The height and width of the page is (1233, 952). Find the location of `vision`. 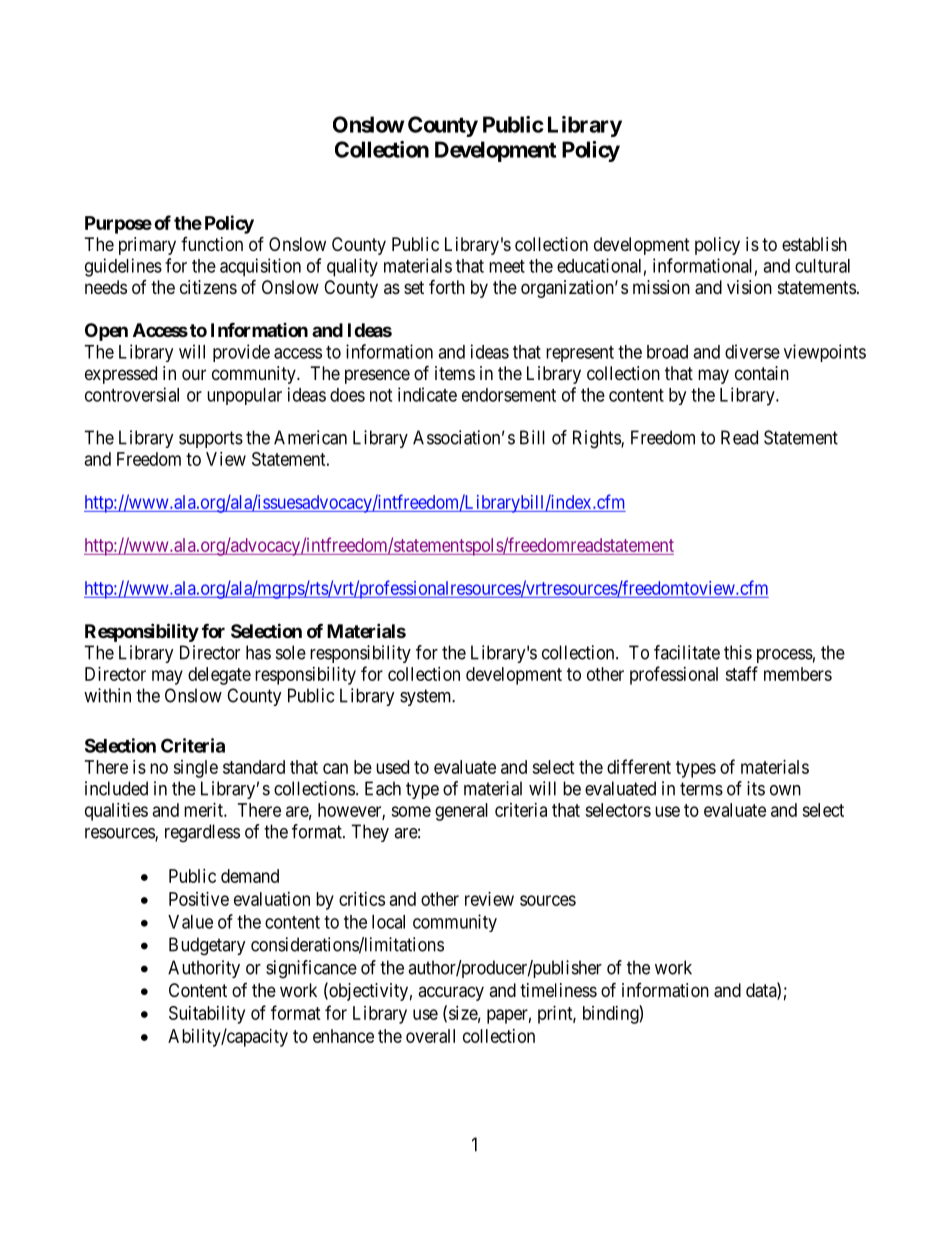

vision is located at coordinates (749, 287).
